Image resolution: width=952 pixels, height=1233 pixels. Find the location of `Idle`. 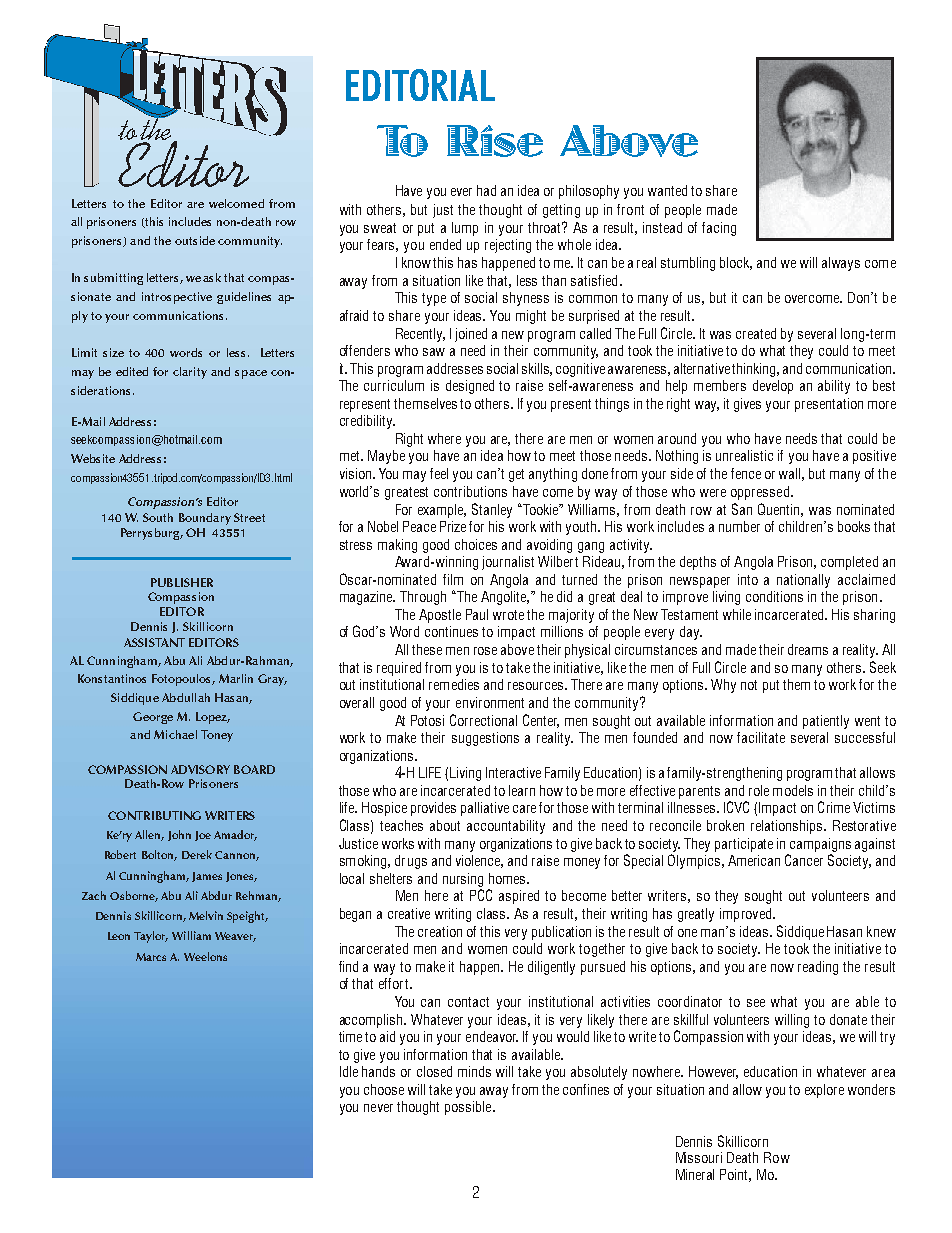

Idle is located at coordinates (349, 1071).
